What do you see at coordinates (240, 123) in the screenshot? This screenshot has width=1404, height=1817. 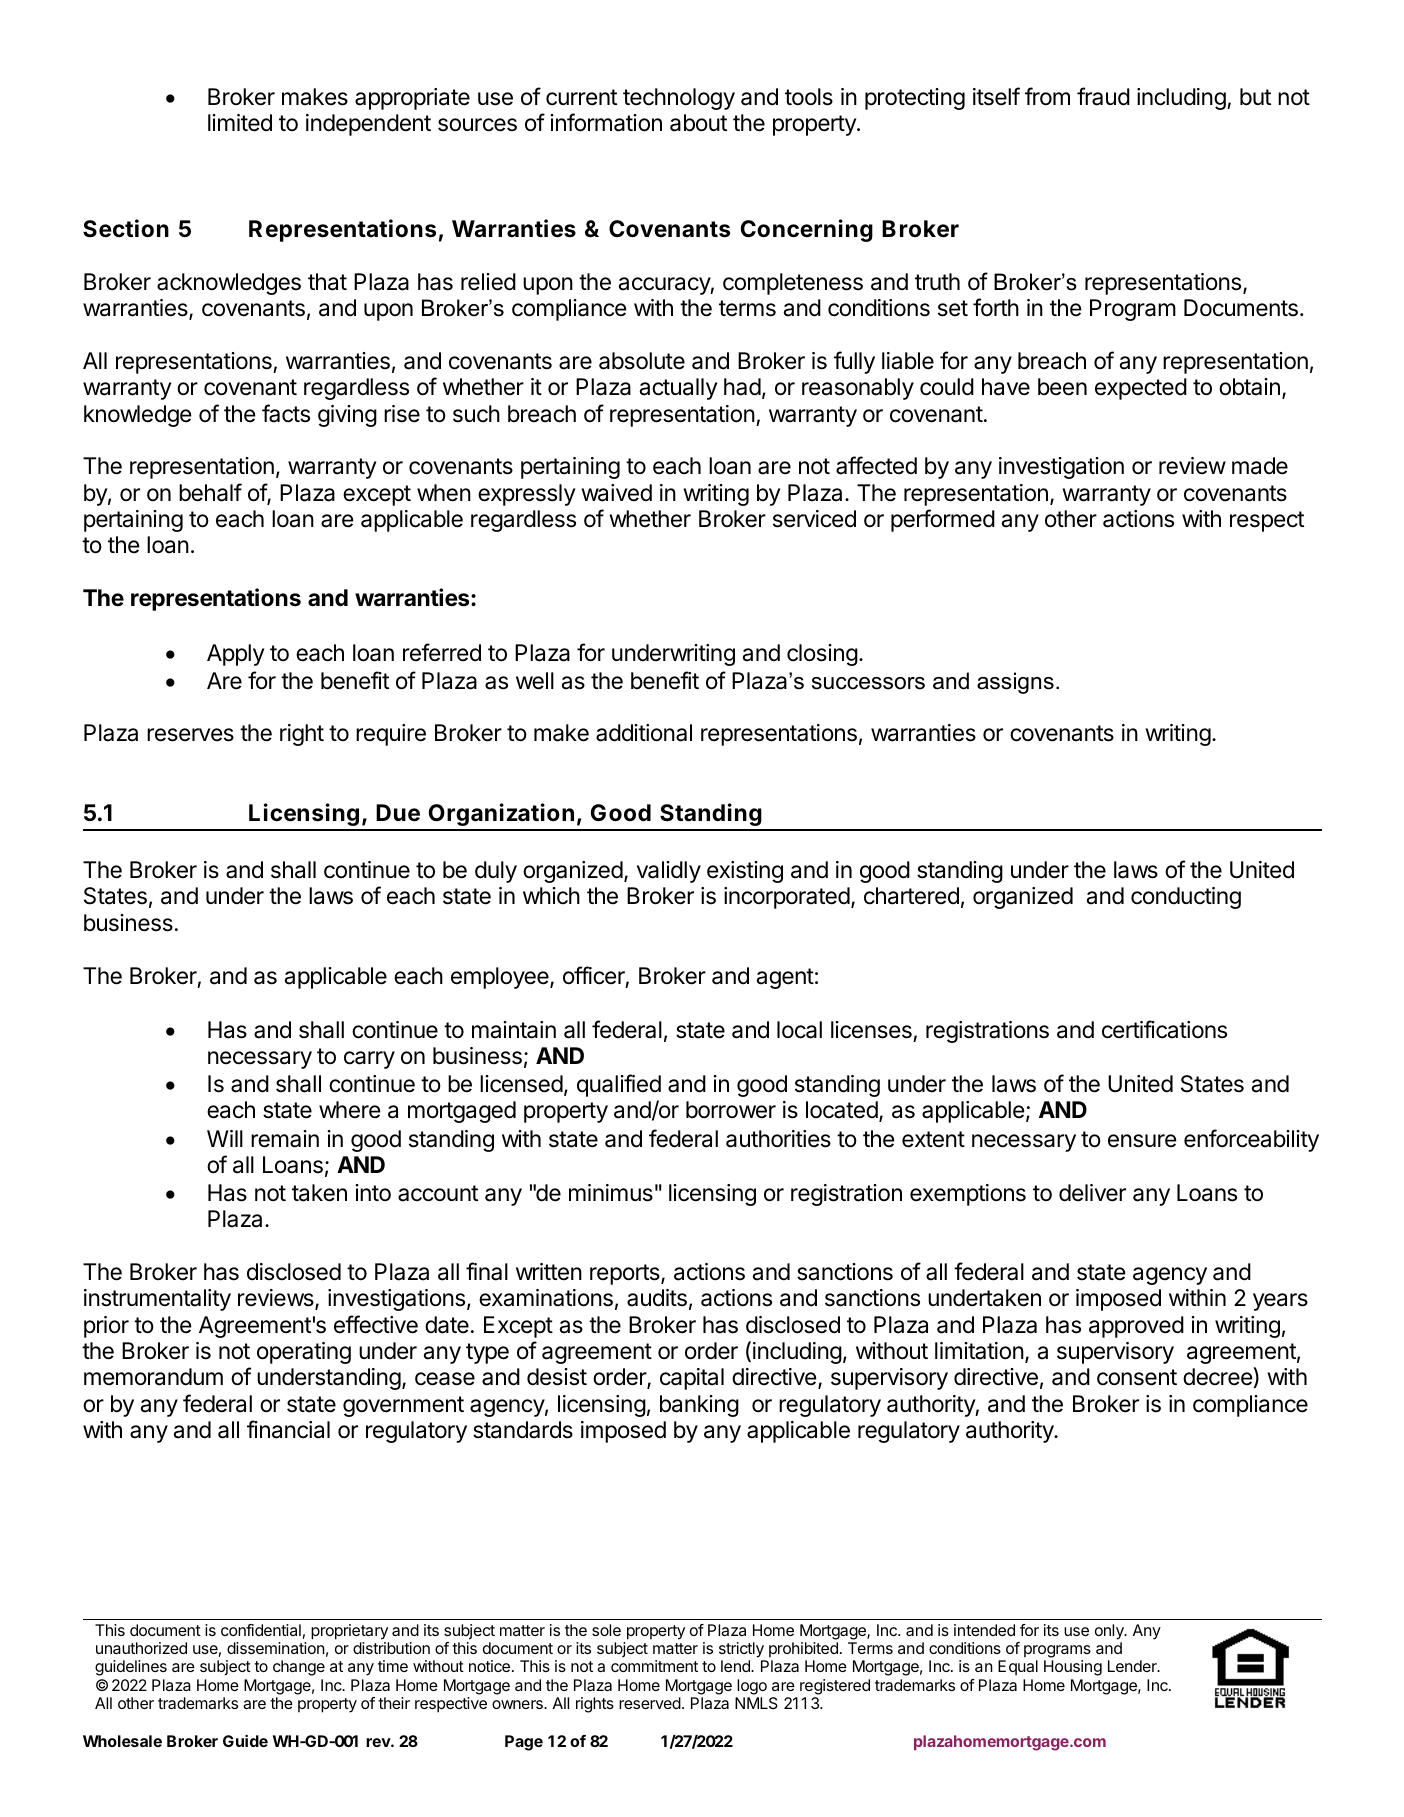 I see `limited` at bounding box center [240, 123].
